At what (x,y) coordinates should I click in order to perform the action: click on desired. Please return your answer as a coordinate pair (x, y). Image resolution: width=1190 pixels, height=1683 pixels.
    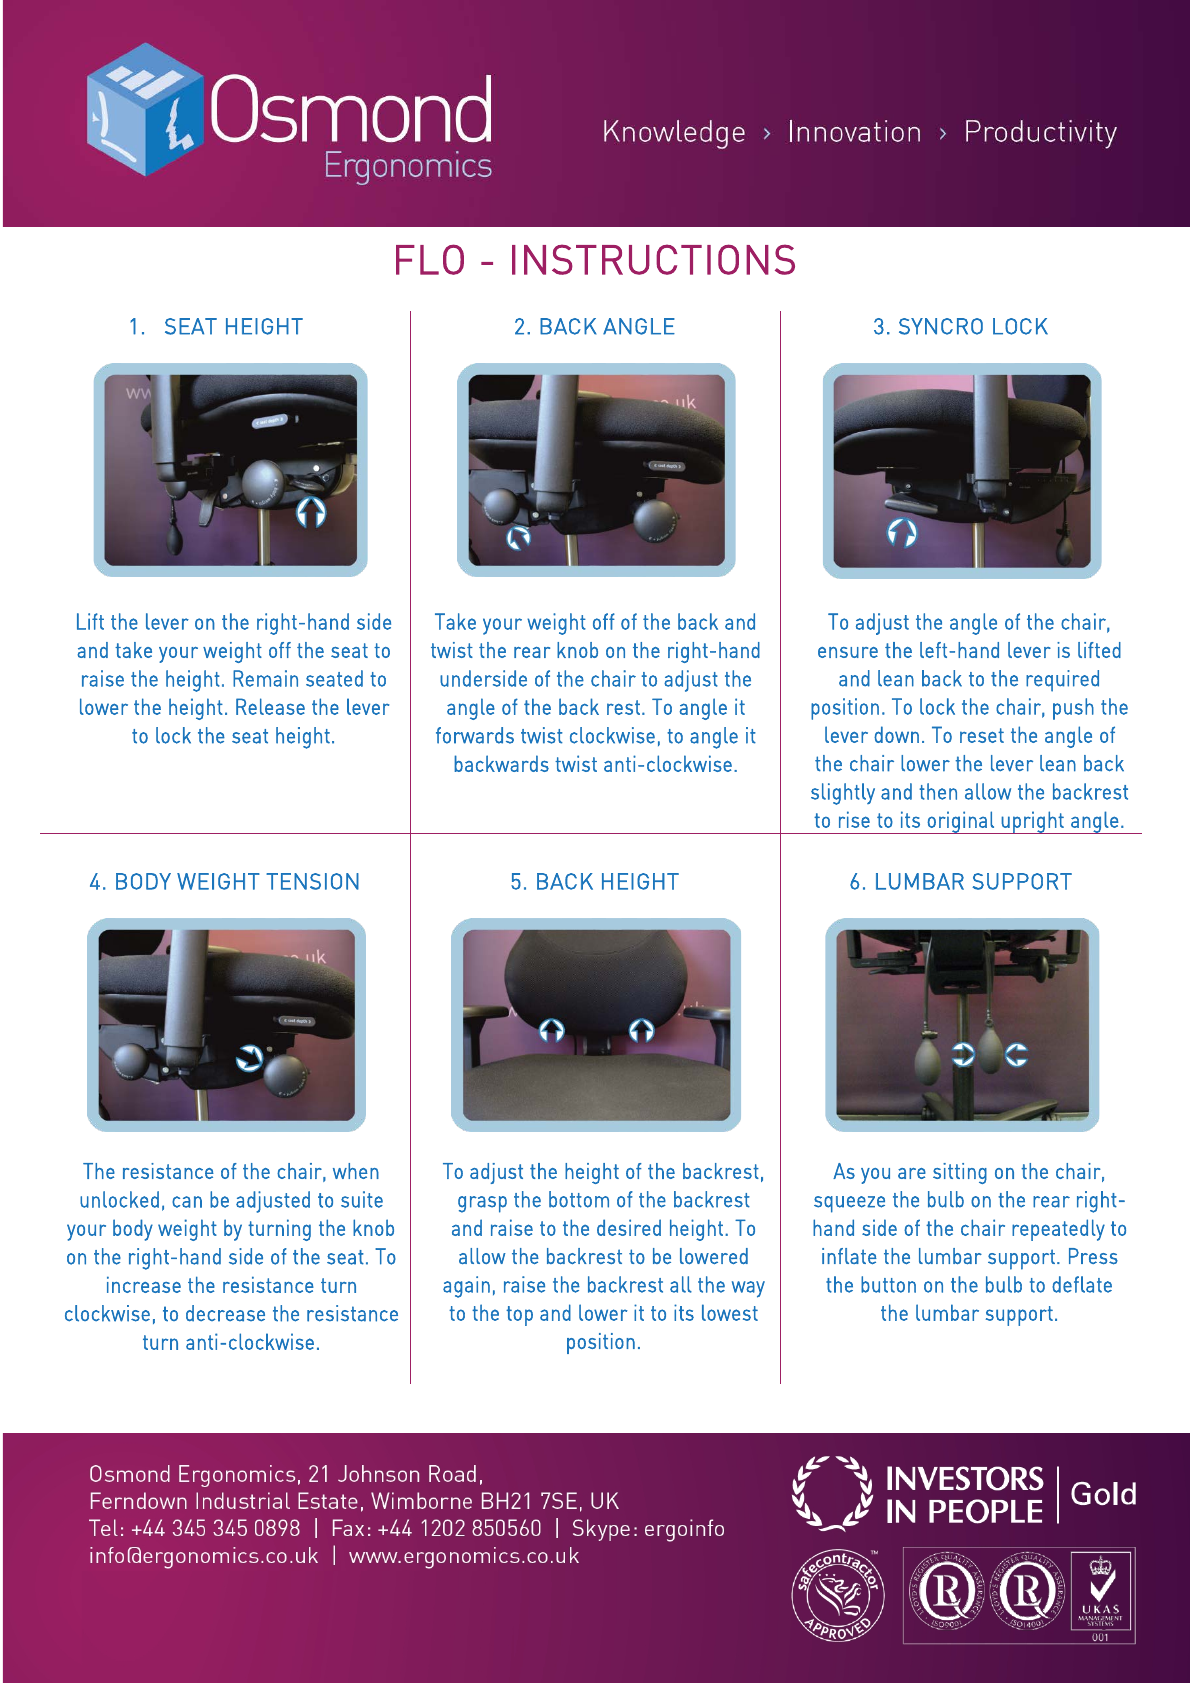
    Looking at the image, I should click on (629, 1227).
